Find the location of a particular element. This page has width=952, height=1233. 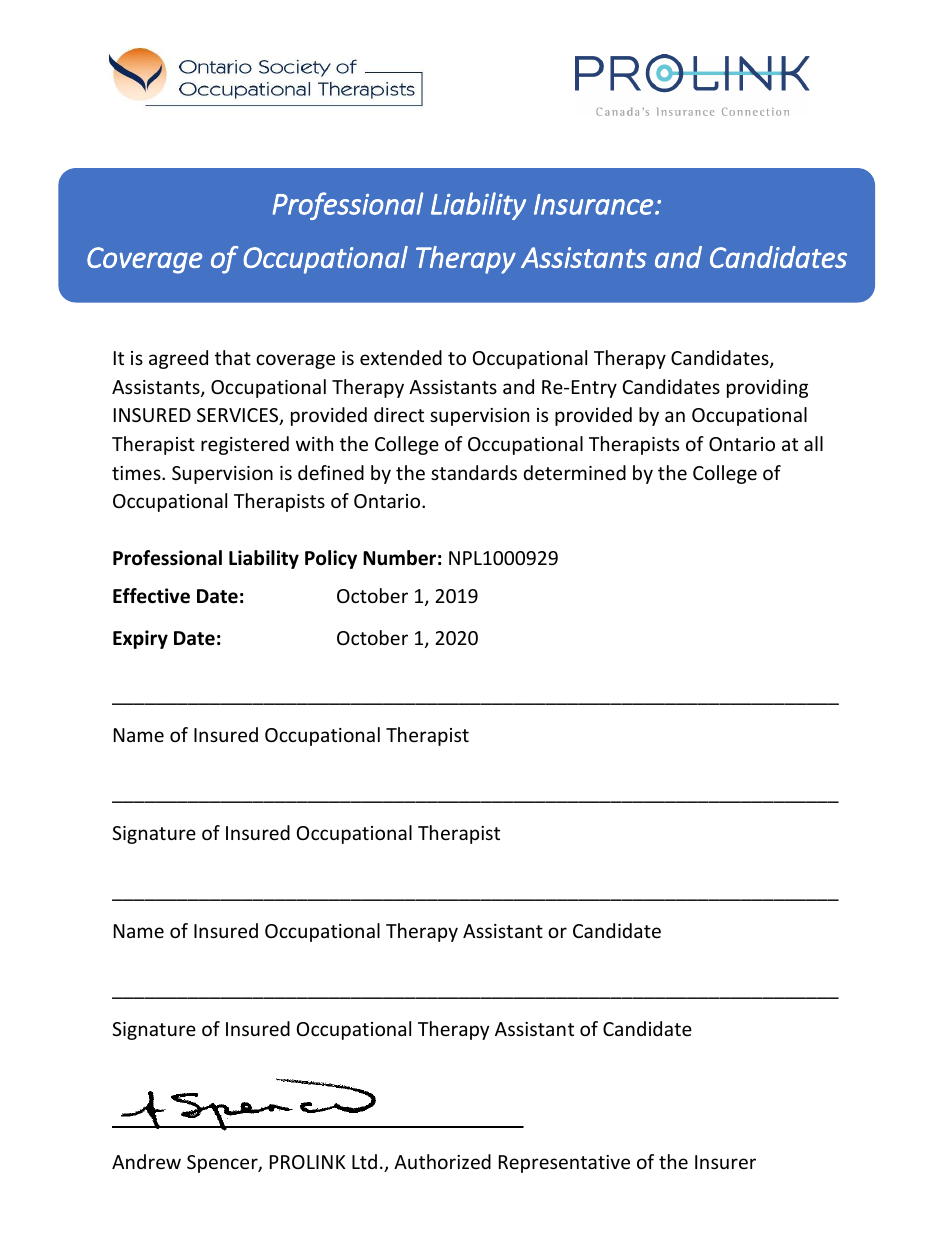

Andrew is located at coordinates (146, 1161).
